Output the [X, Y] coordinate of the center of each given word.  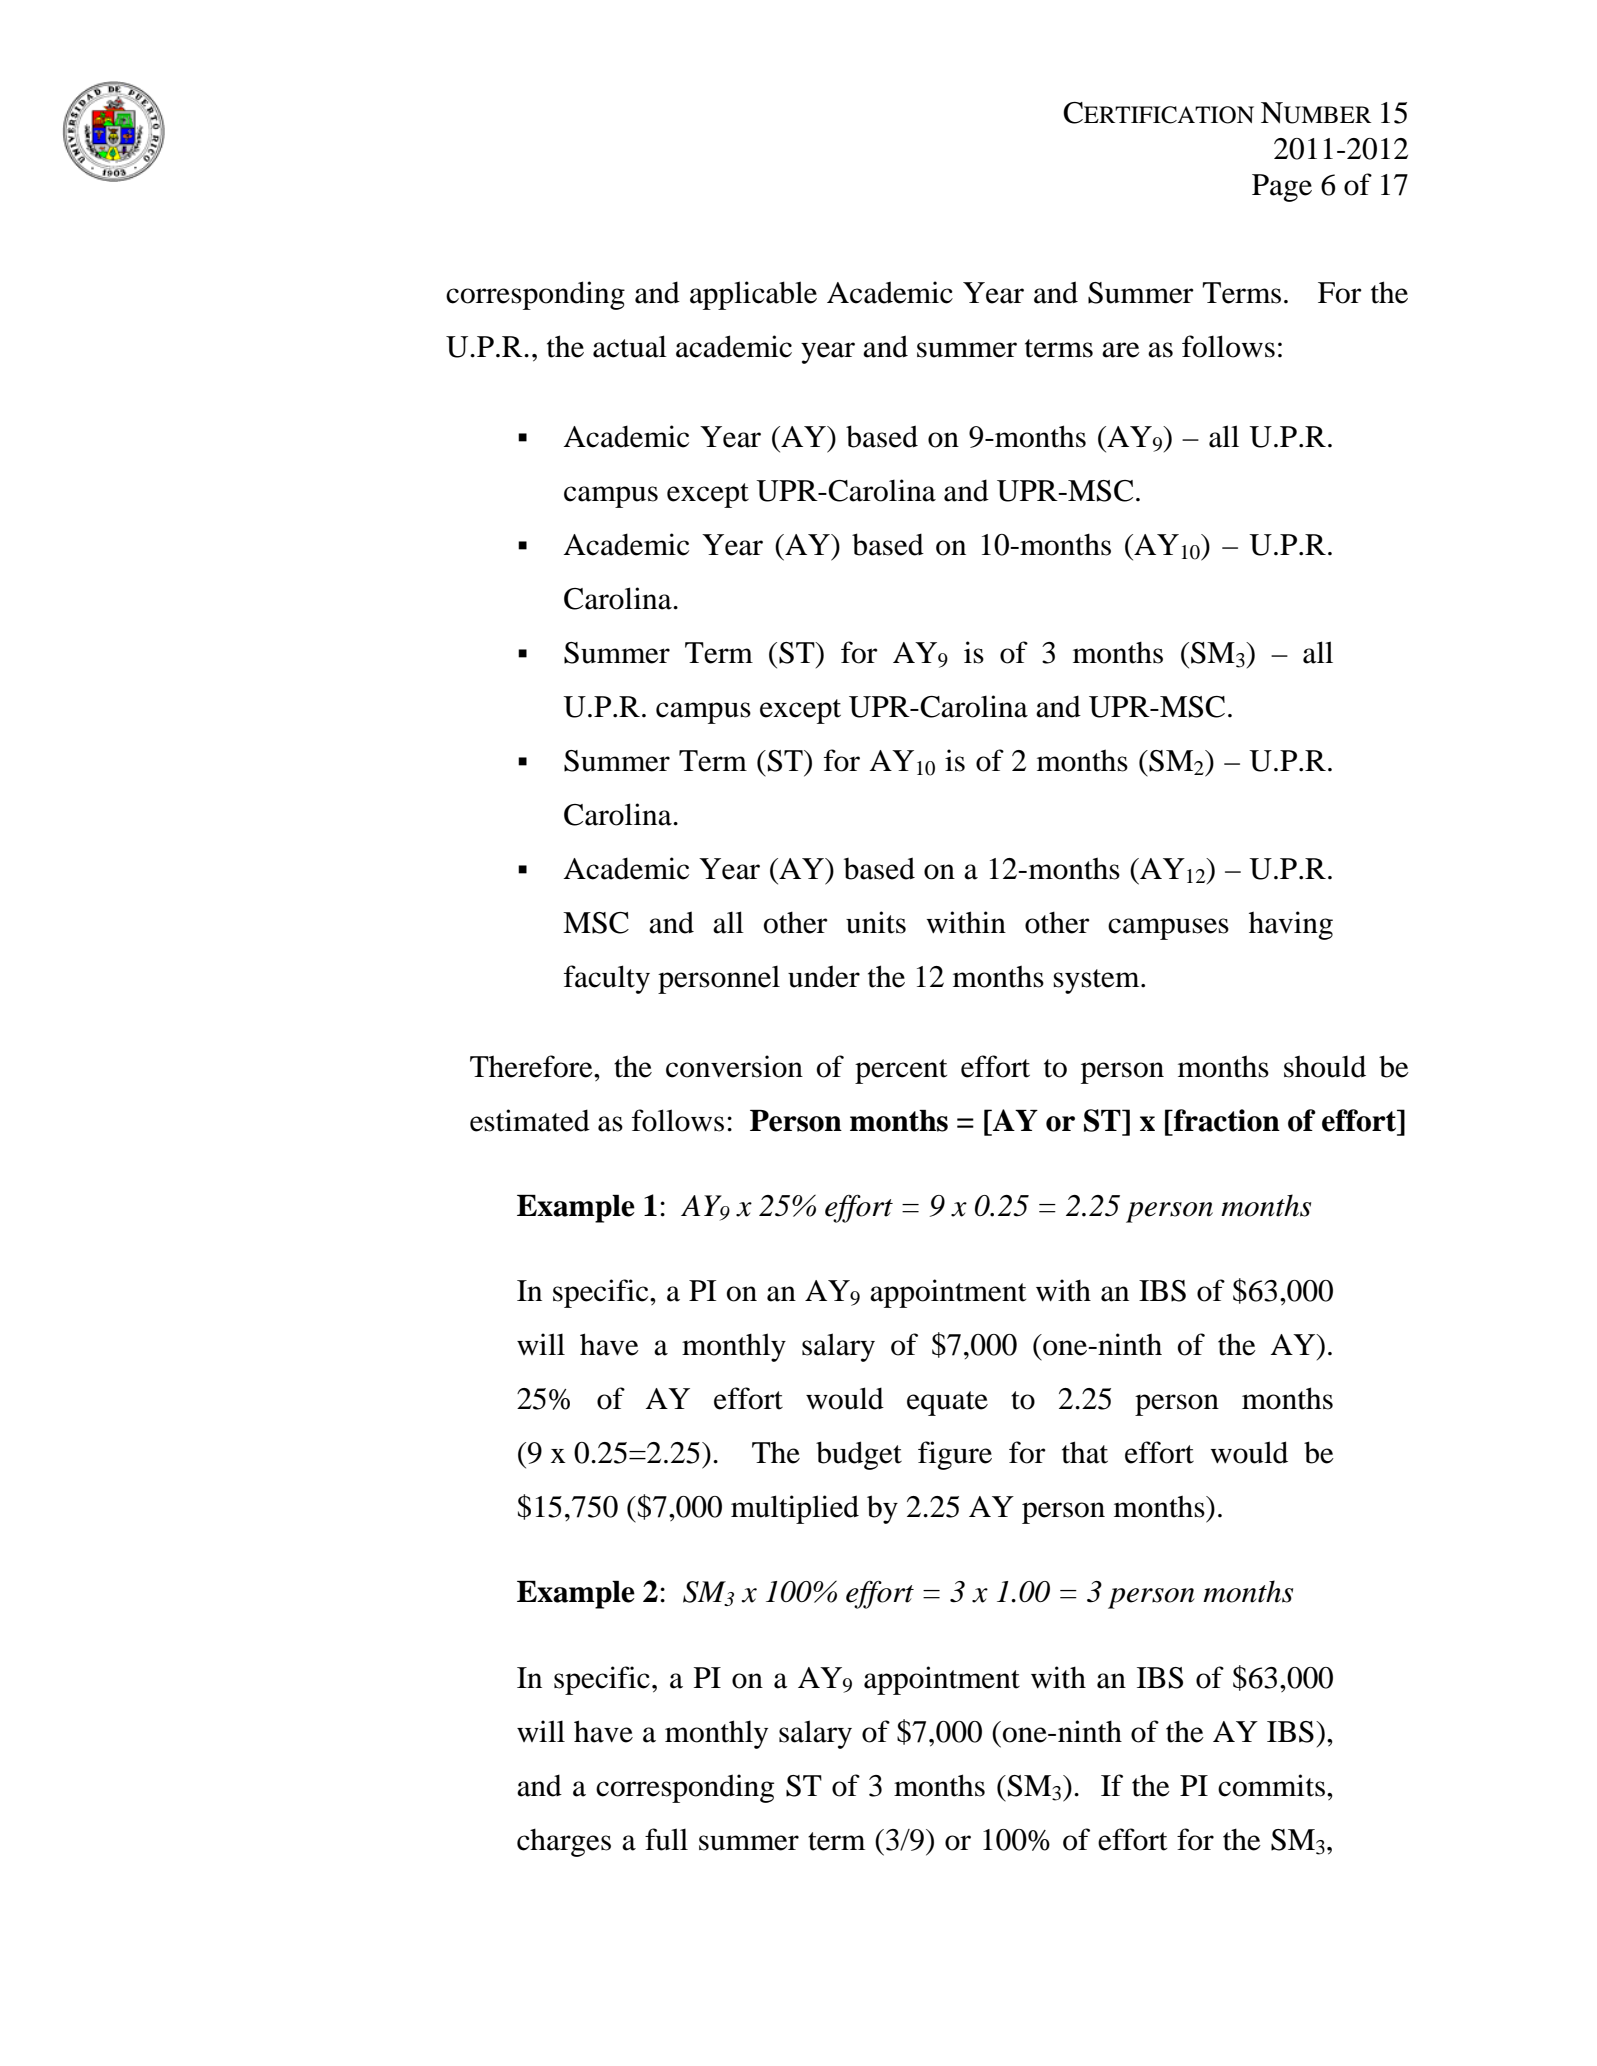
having [1291, 925]
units [876, 922]
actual [630, 346]
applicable [753, 295]
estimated [530, 1120]
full [666, 1839]
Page [1282, 188]
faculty [607, 979]
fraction [1226, 1120]
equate [947, 1403]
